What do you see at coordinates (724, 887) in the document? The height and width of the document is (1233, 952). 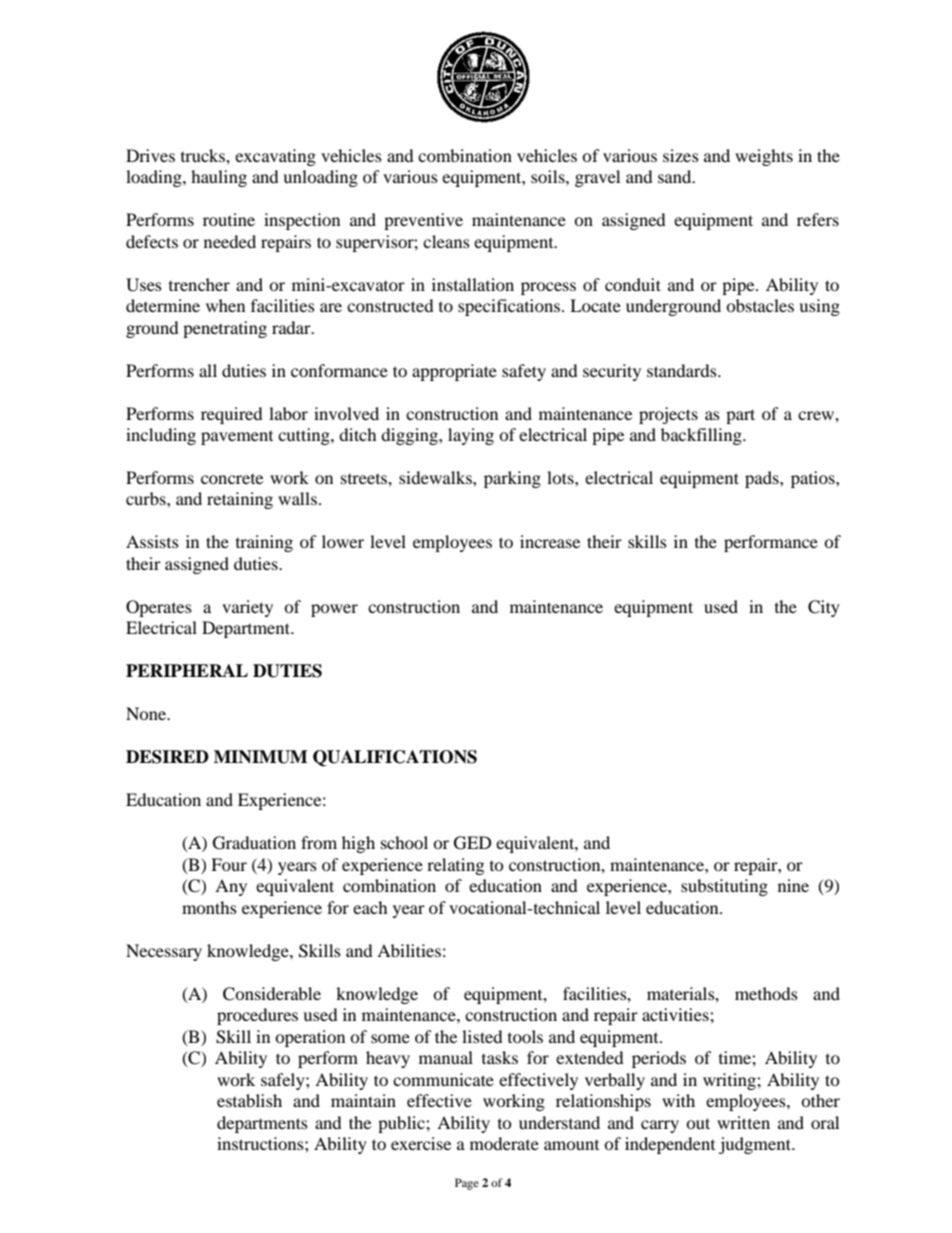 I see `substituting` at bounding box center [724, 887].
